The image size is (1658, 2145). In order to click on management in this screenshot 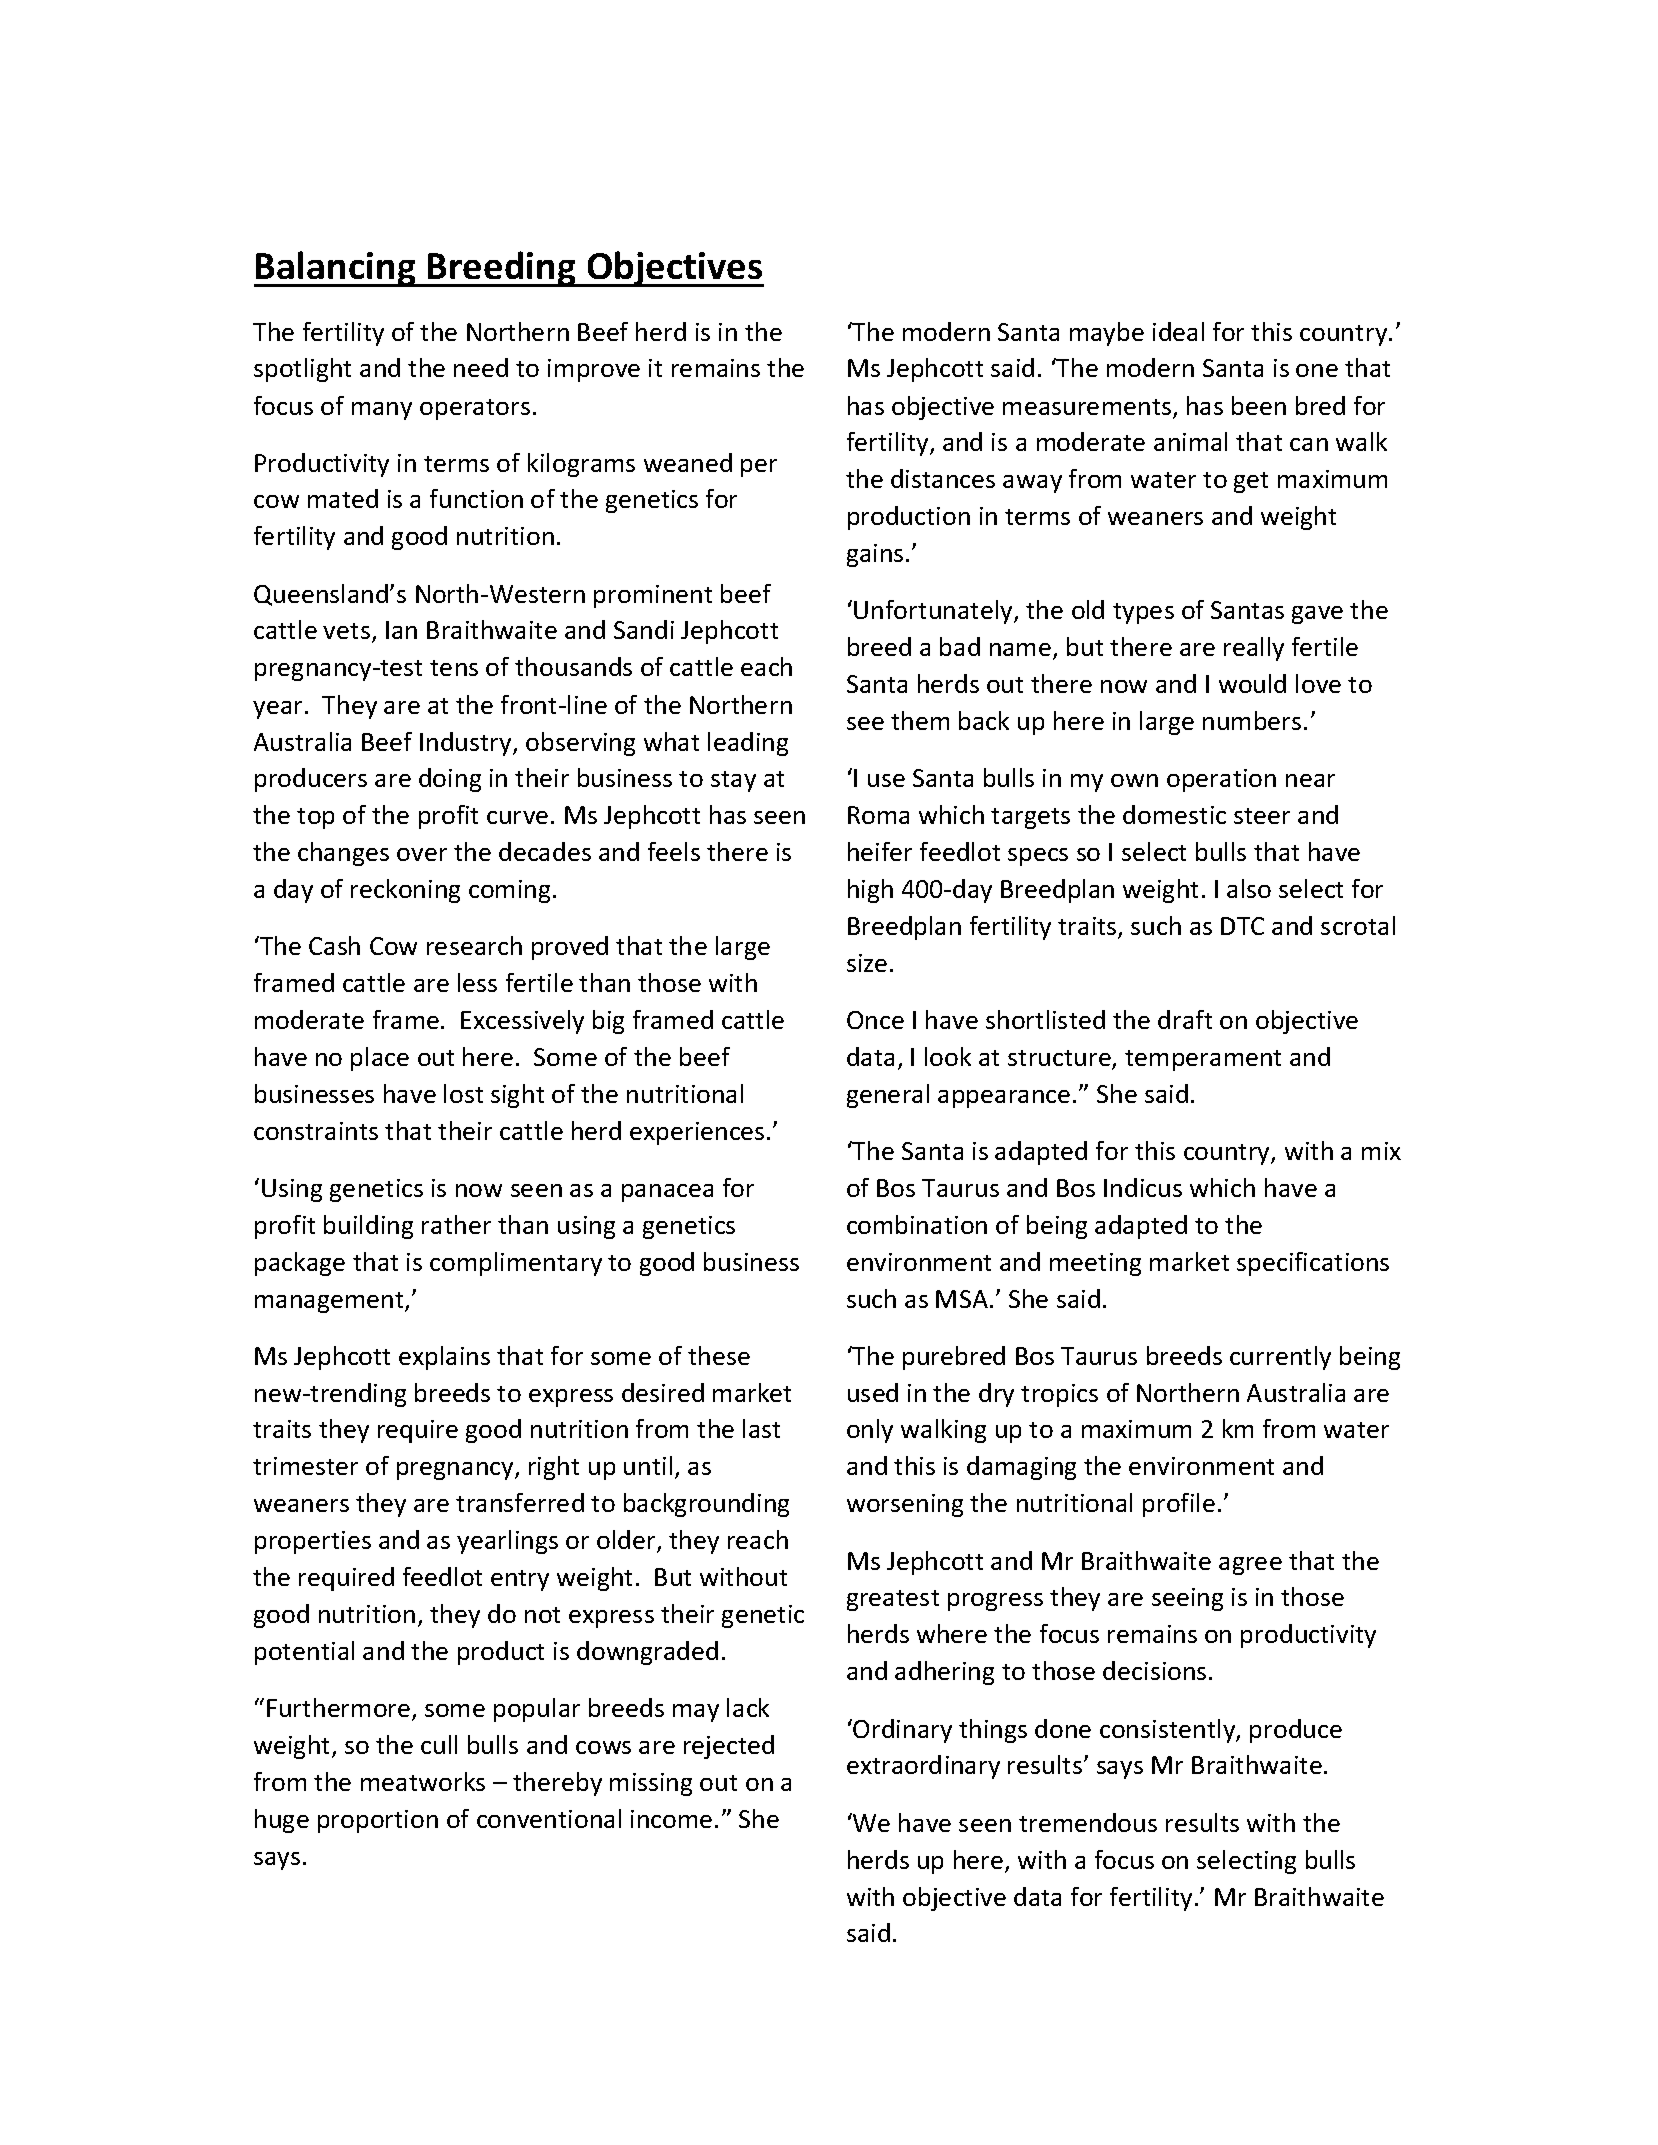, I will do `click(330, 1302)`.
